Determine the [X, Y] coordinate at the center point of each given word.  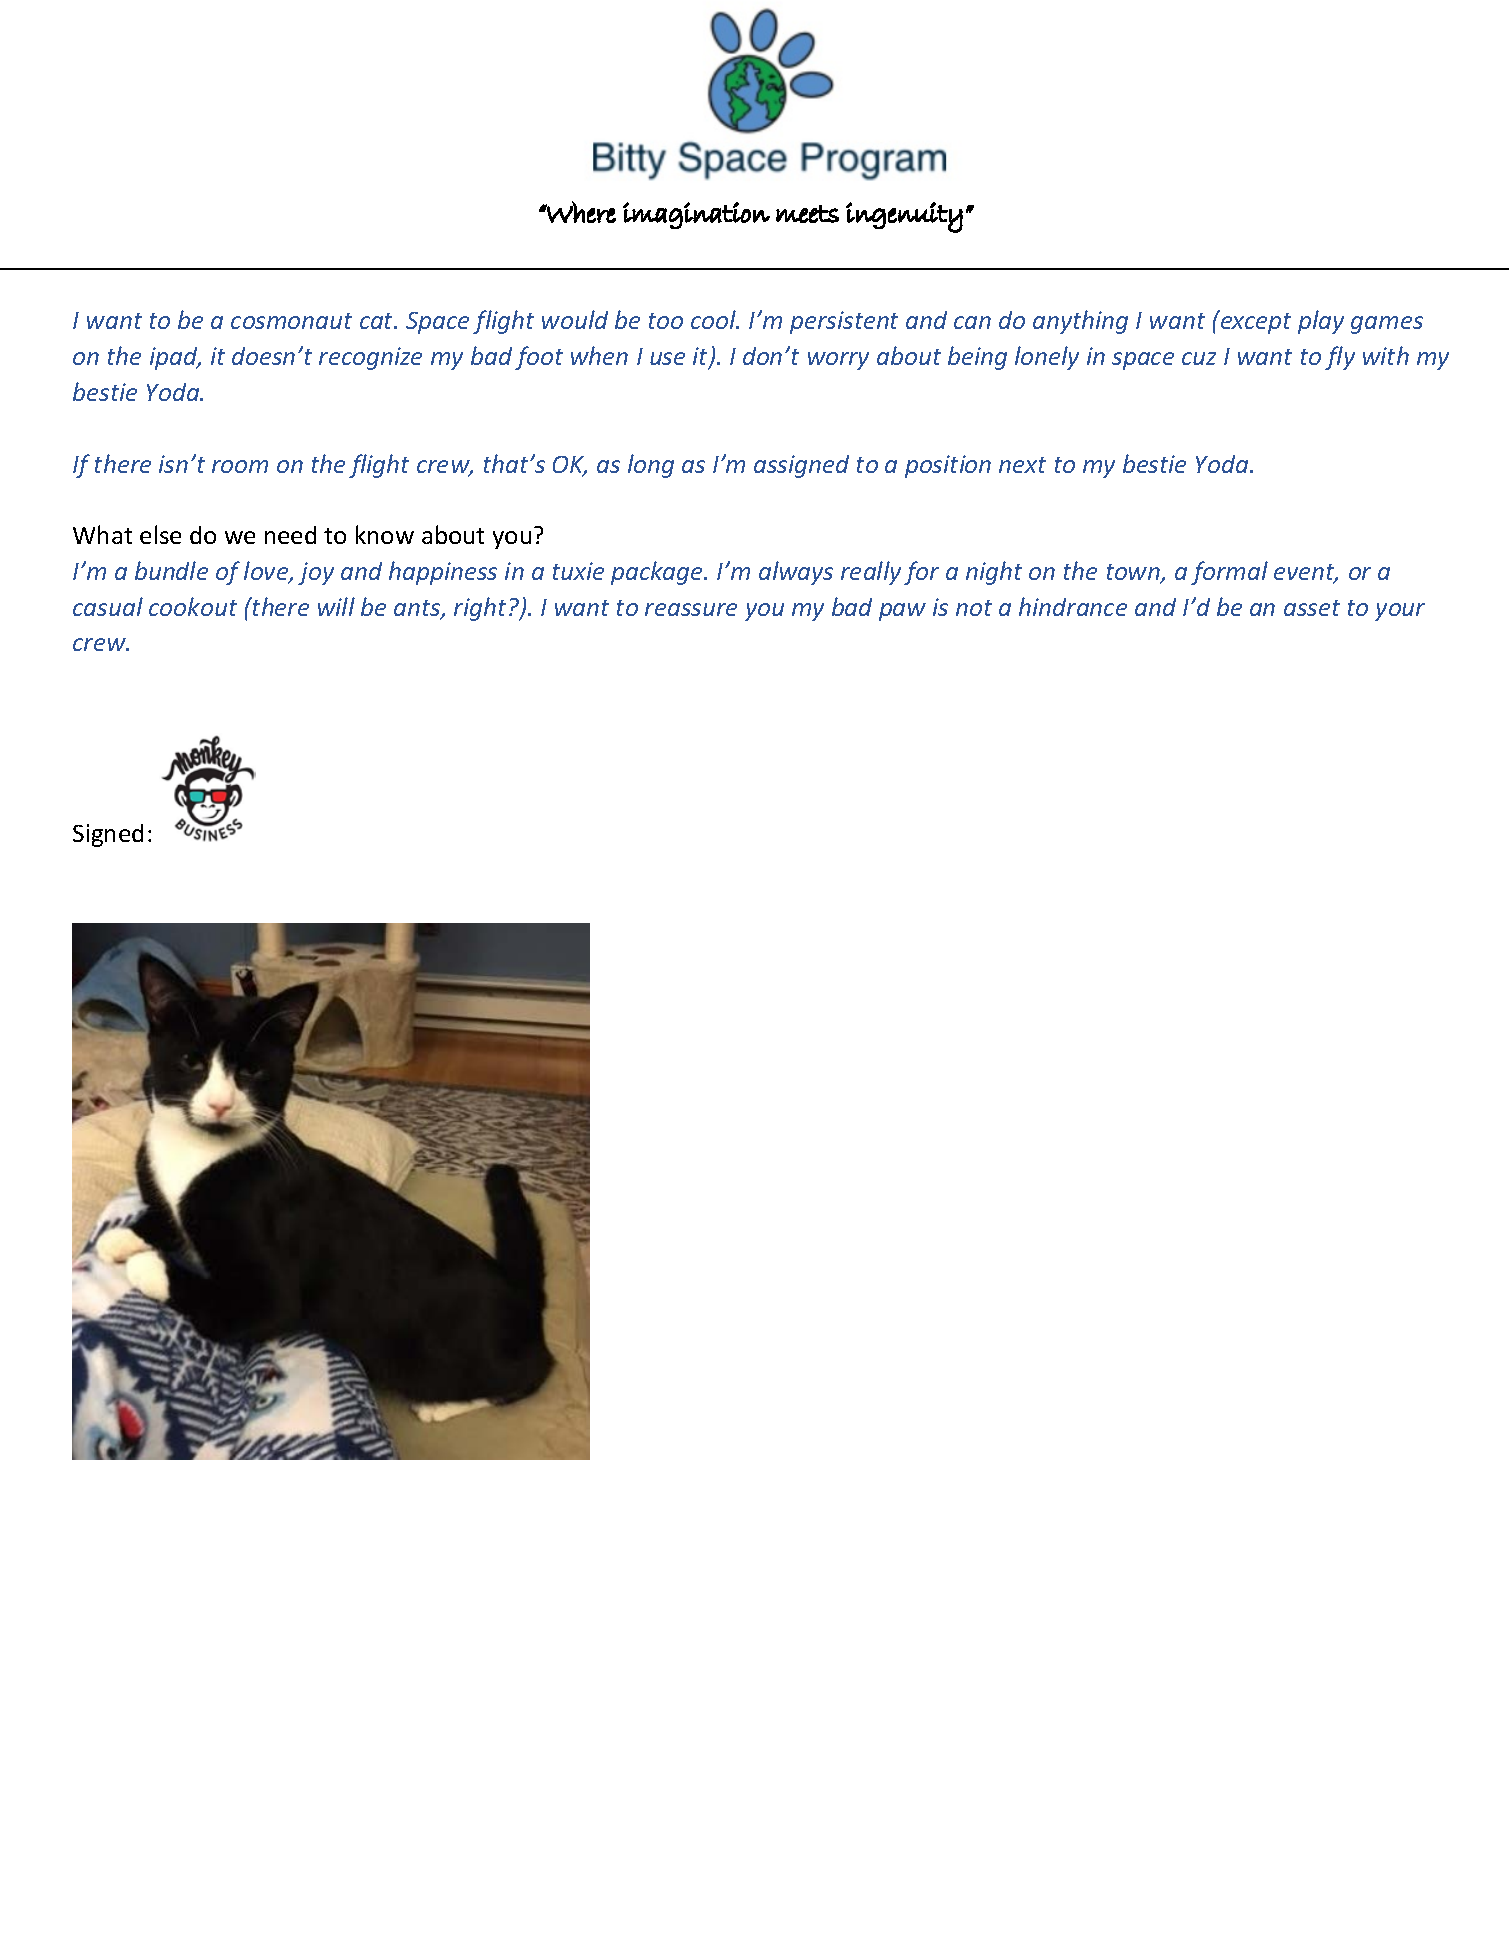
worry [838, 361]
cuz [1199, 358]
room [240, 466]
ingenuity [904, 217]
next [1022, 465]
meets [807, 214]
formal [1229, 573]
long [651, 466]
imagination [696, 215]
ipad [175, 358]
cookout [193, 606]
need [290, 535]
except [1256, 323]
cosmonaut [291, 321]
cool [715, 319]
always [796, 573]
